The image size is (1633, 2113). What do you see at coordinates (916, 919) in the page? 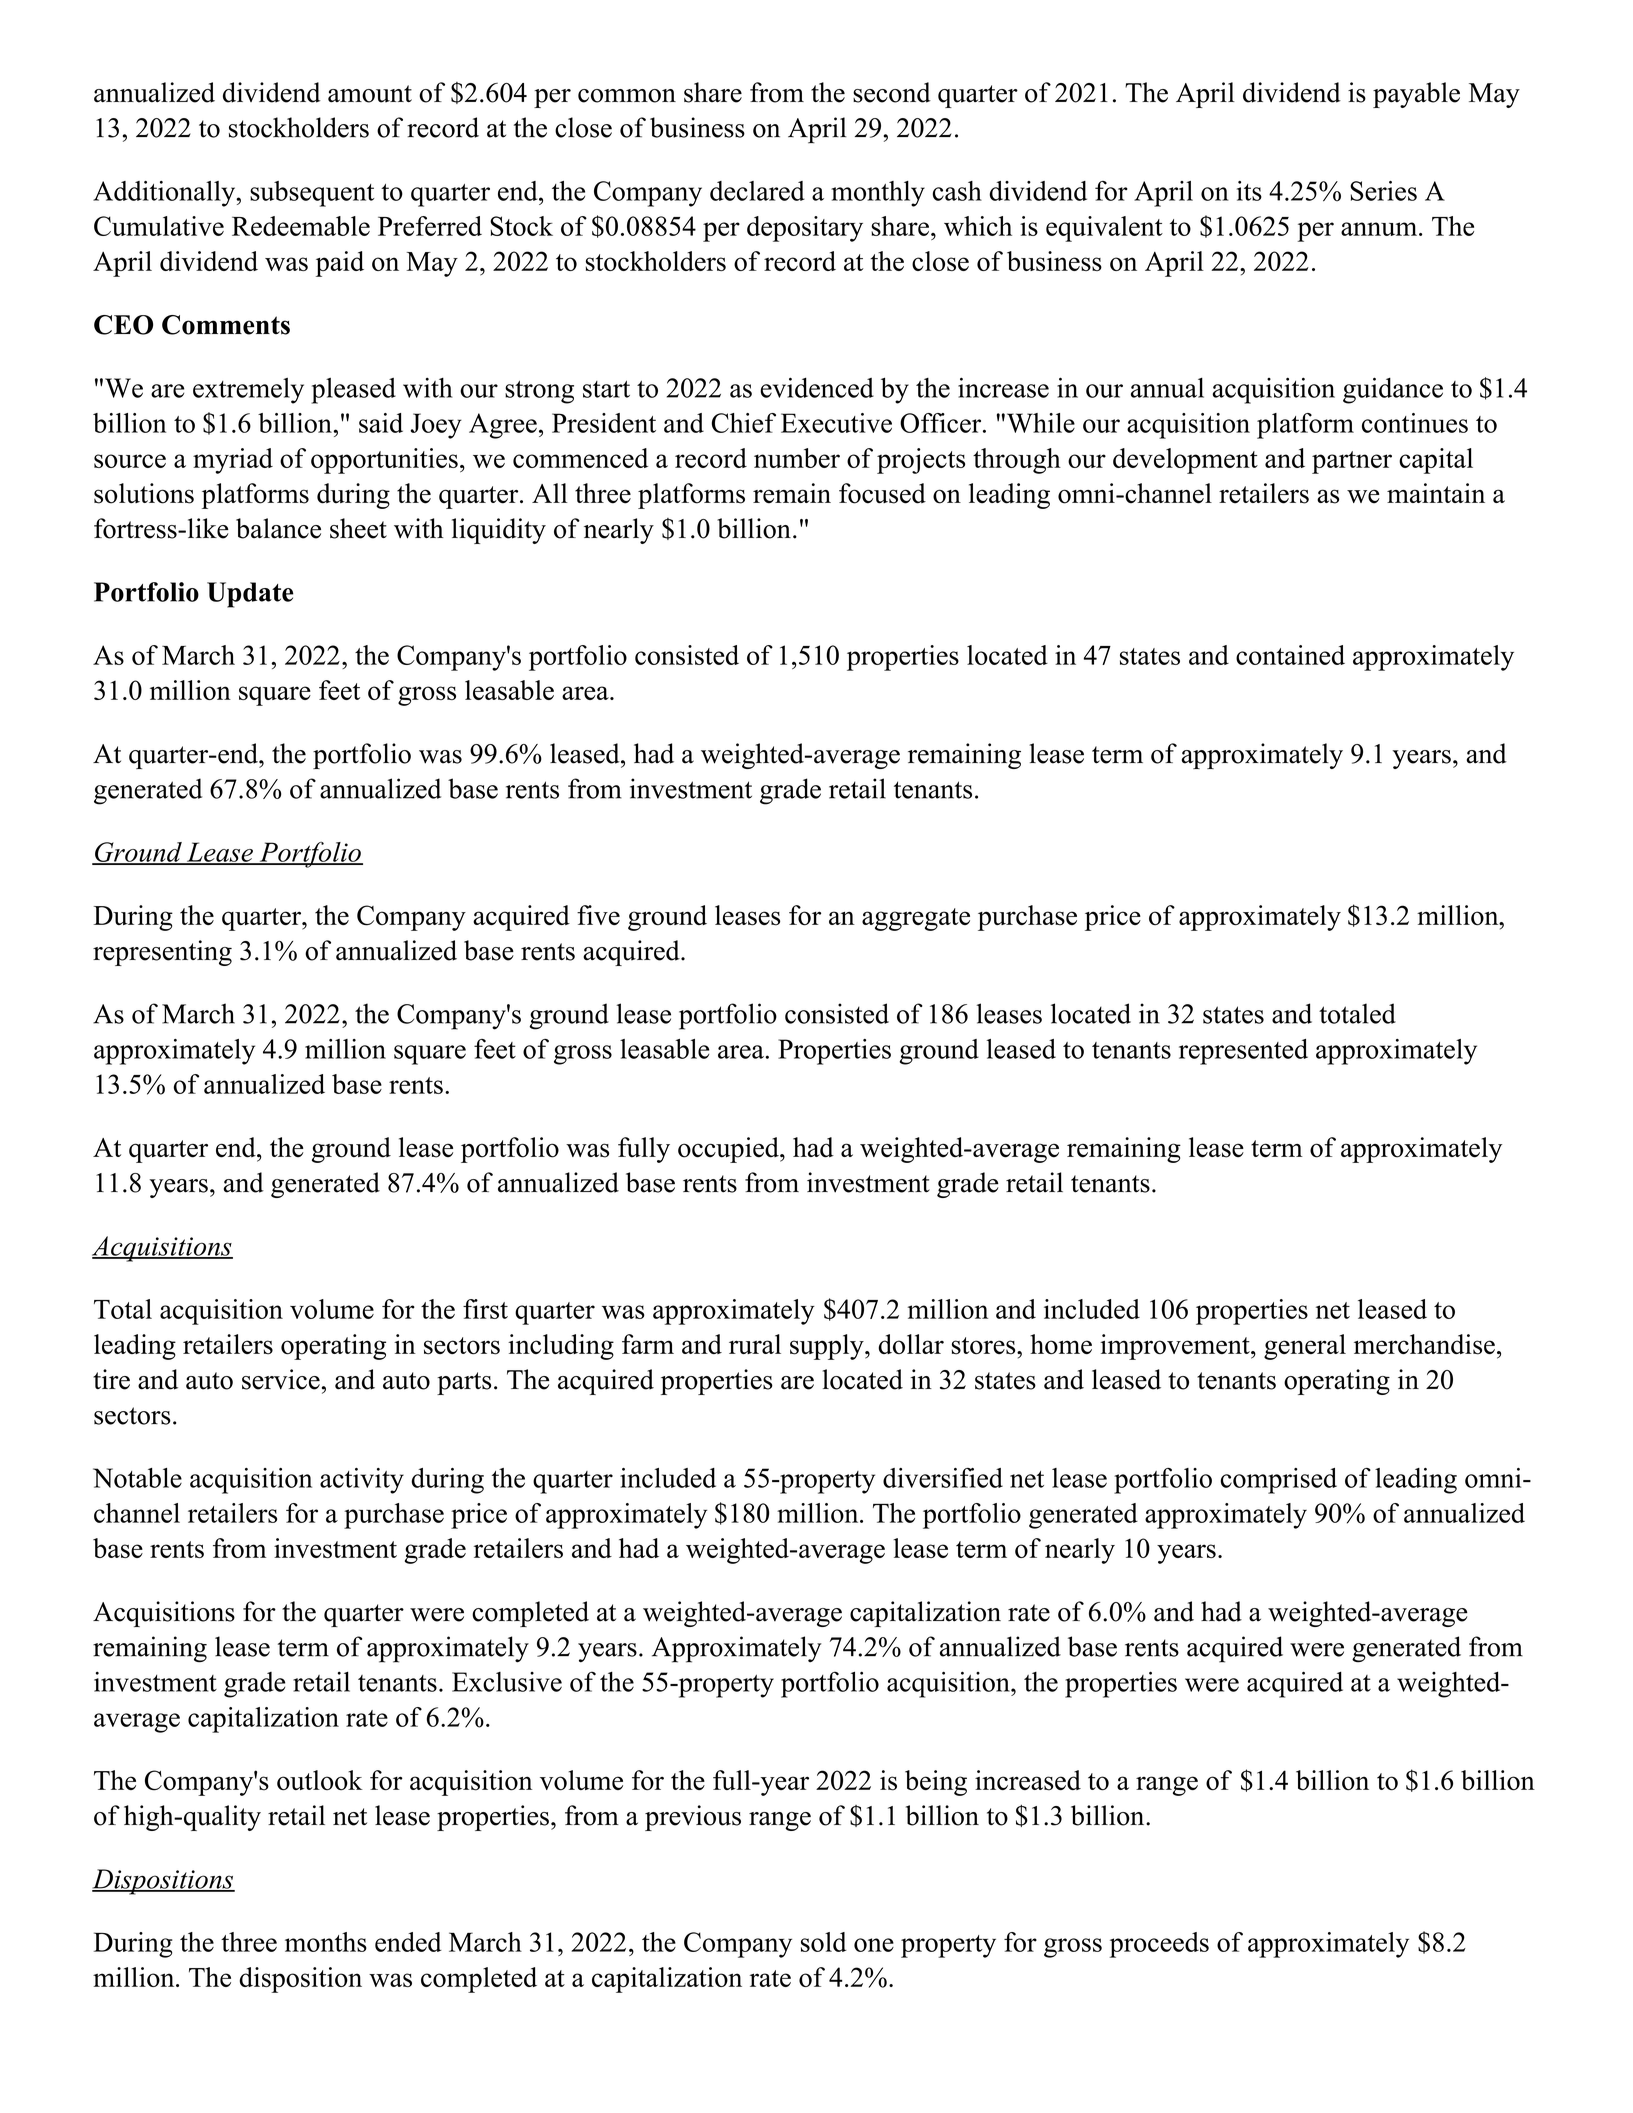
I see `aggregate` at bounding box center [916, 919].
